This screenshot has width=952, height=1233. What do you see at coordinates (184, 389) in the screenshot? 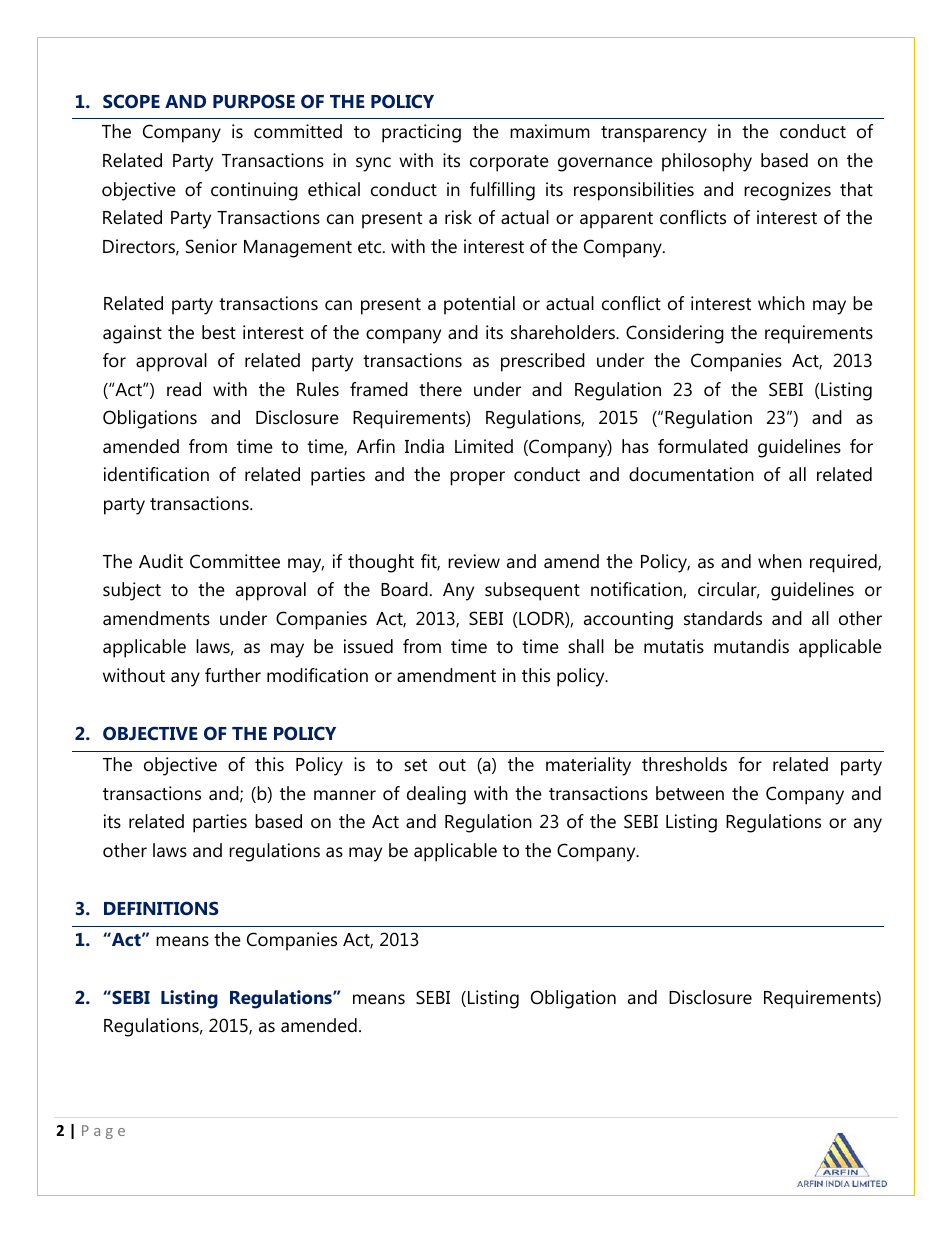
I see `read` at bounding box center [184, 389].
